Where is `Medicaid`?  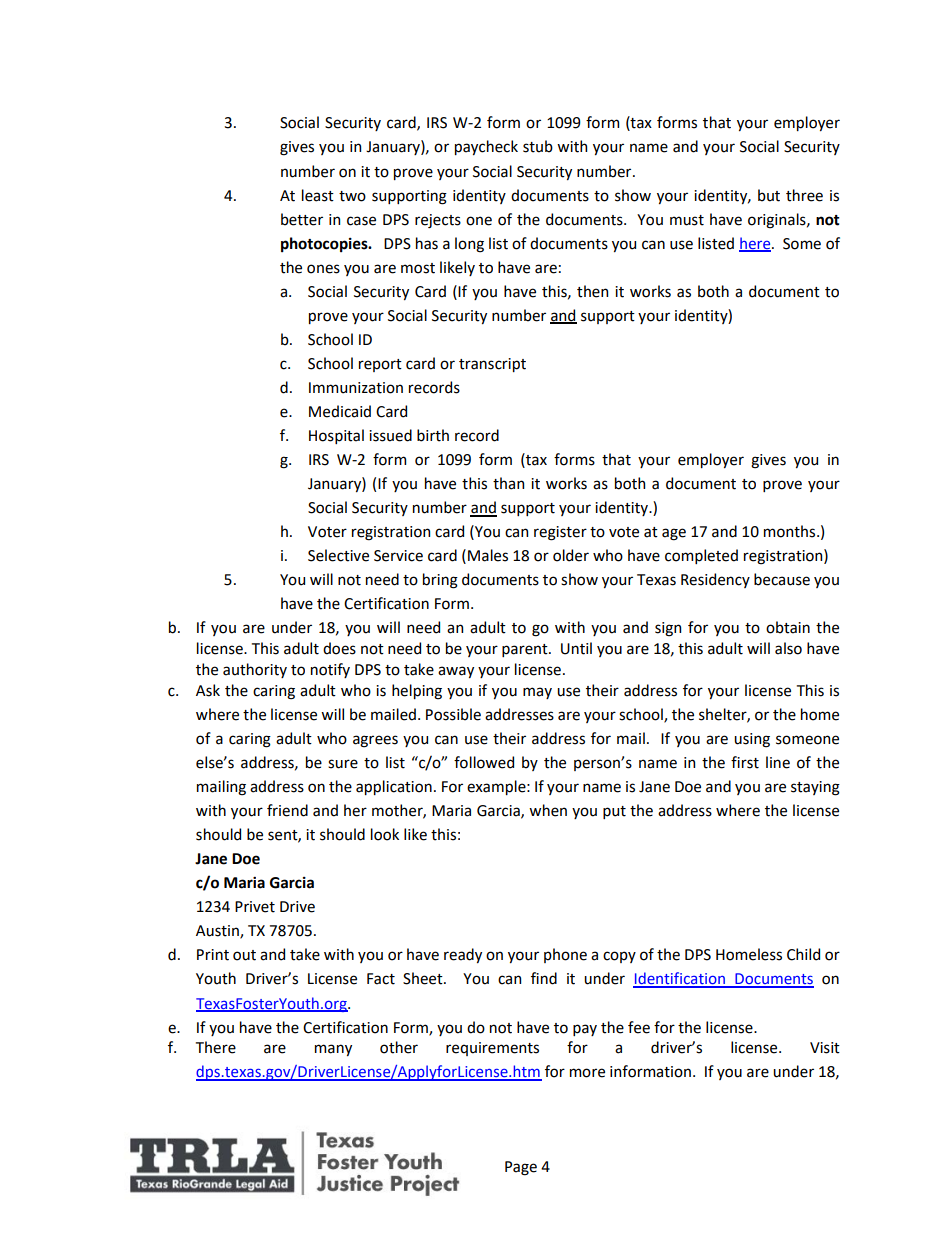
Medicaid is located at coordinates (340, 411).
